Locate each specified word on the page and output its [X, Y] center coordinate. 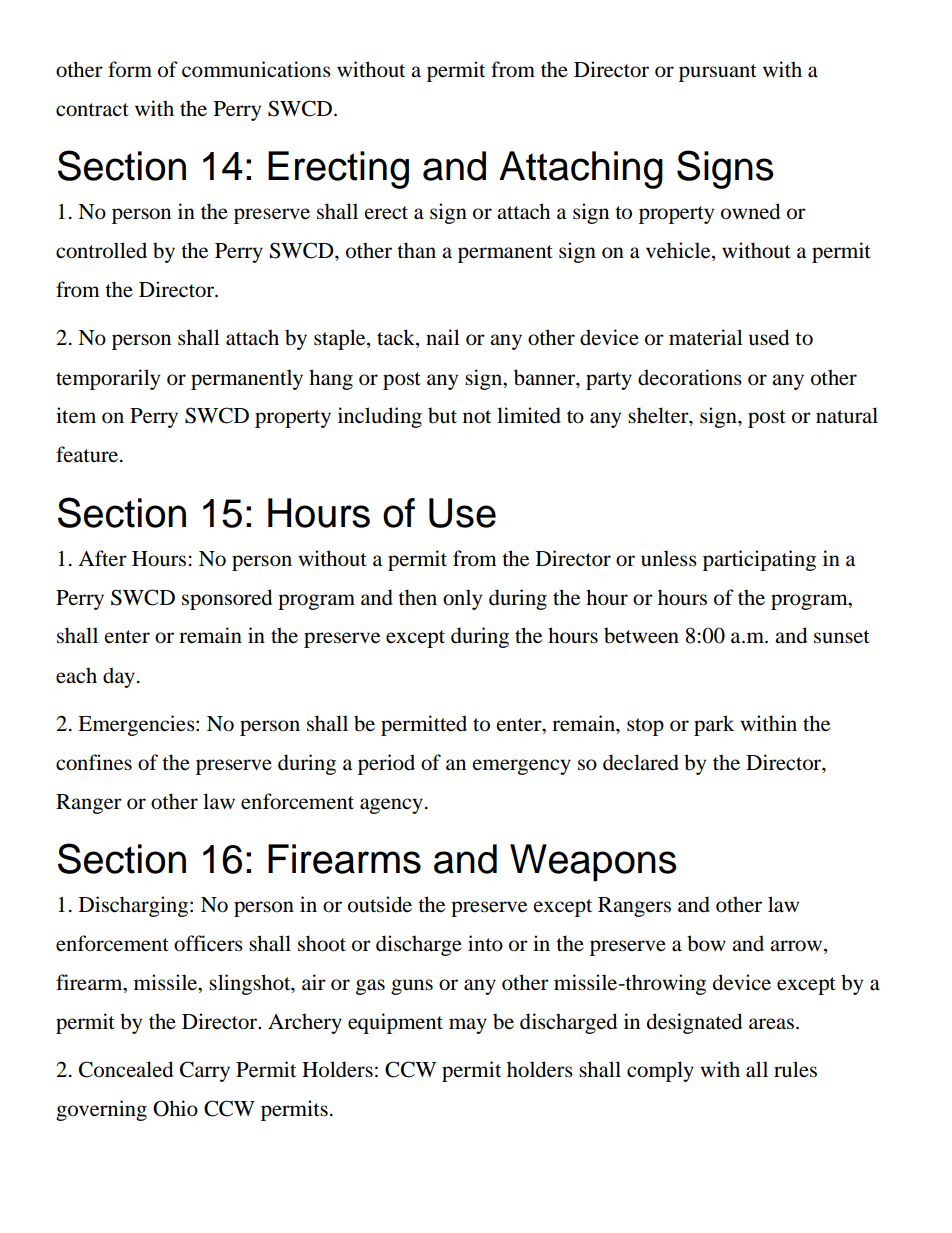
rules [795, 1069]
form [130, 69]
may [468, 1026]
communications [256, 69]
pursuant [718, 73]
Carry [205, 1071]
